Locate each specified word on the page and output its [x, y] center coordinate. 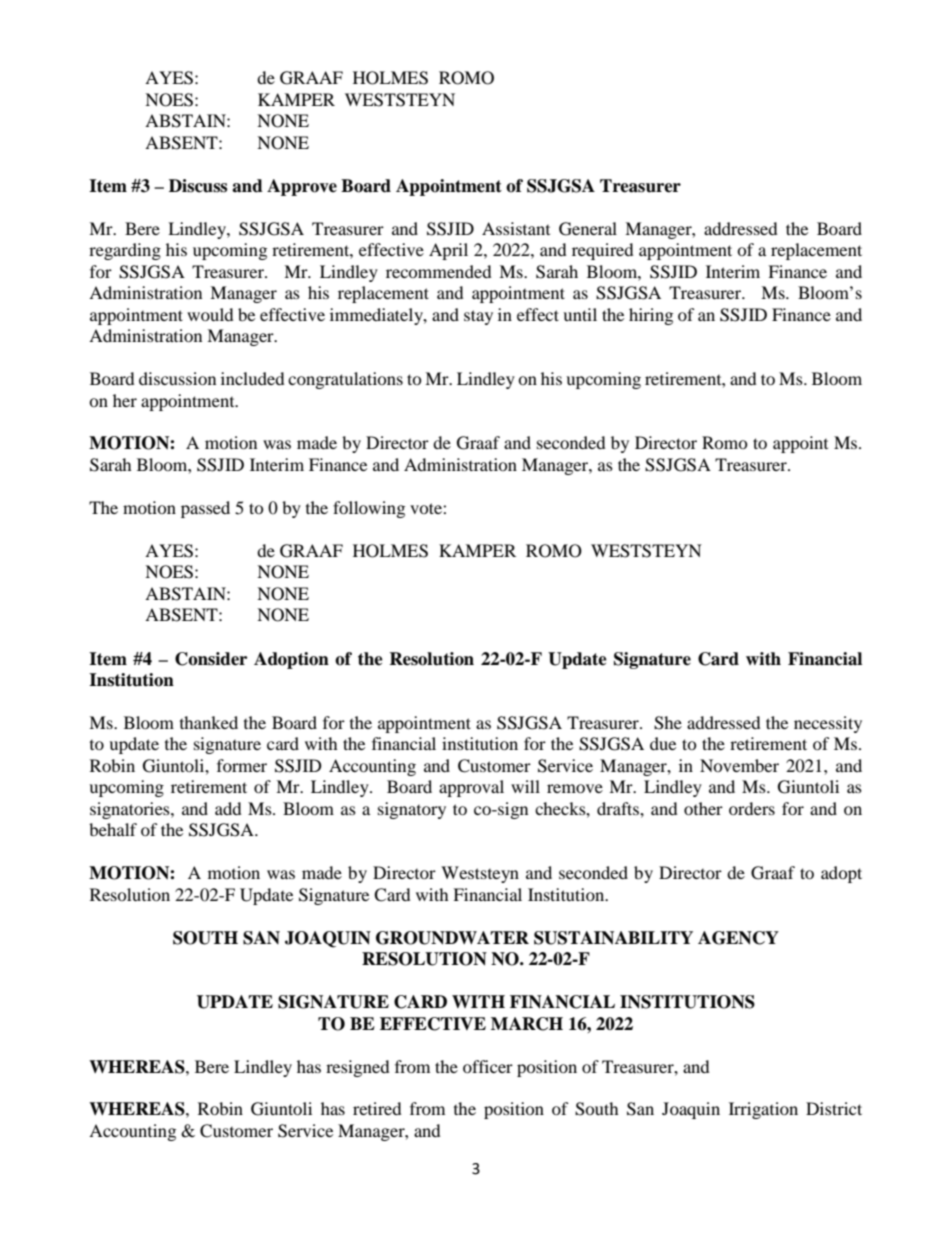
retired [377, 1108]
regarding [125, 251]
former [242, 765]
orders [752, 808]
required [603, 251]
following [369, 509]
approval [471, 788]
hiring [651, 316]
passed [205, 509]
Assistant [516, 228]
